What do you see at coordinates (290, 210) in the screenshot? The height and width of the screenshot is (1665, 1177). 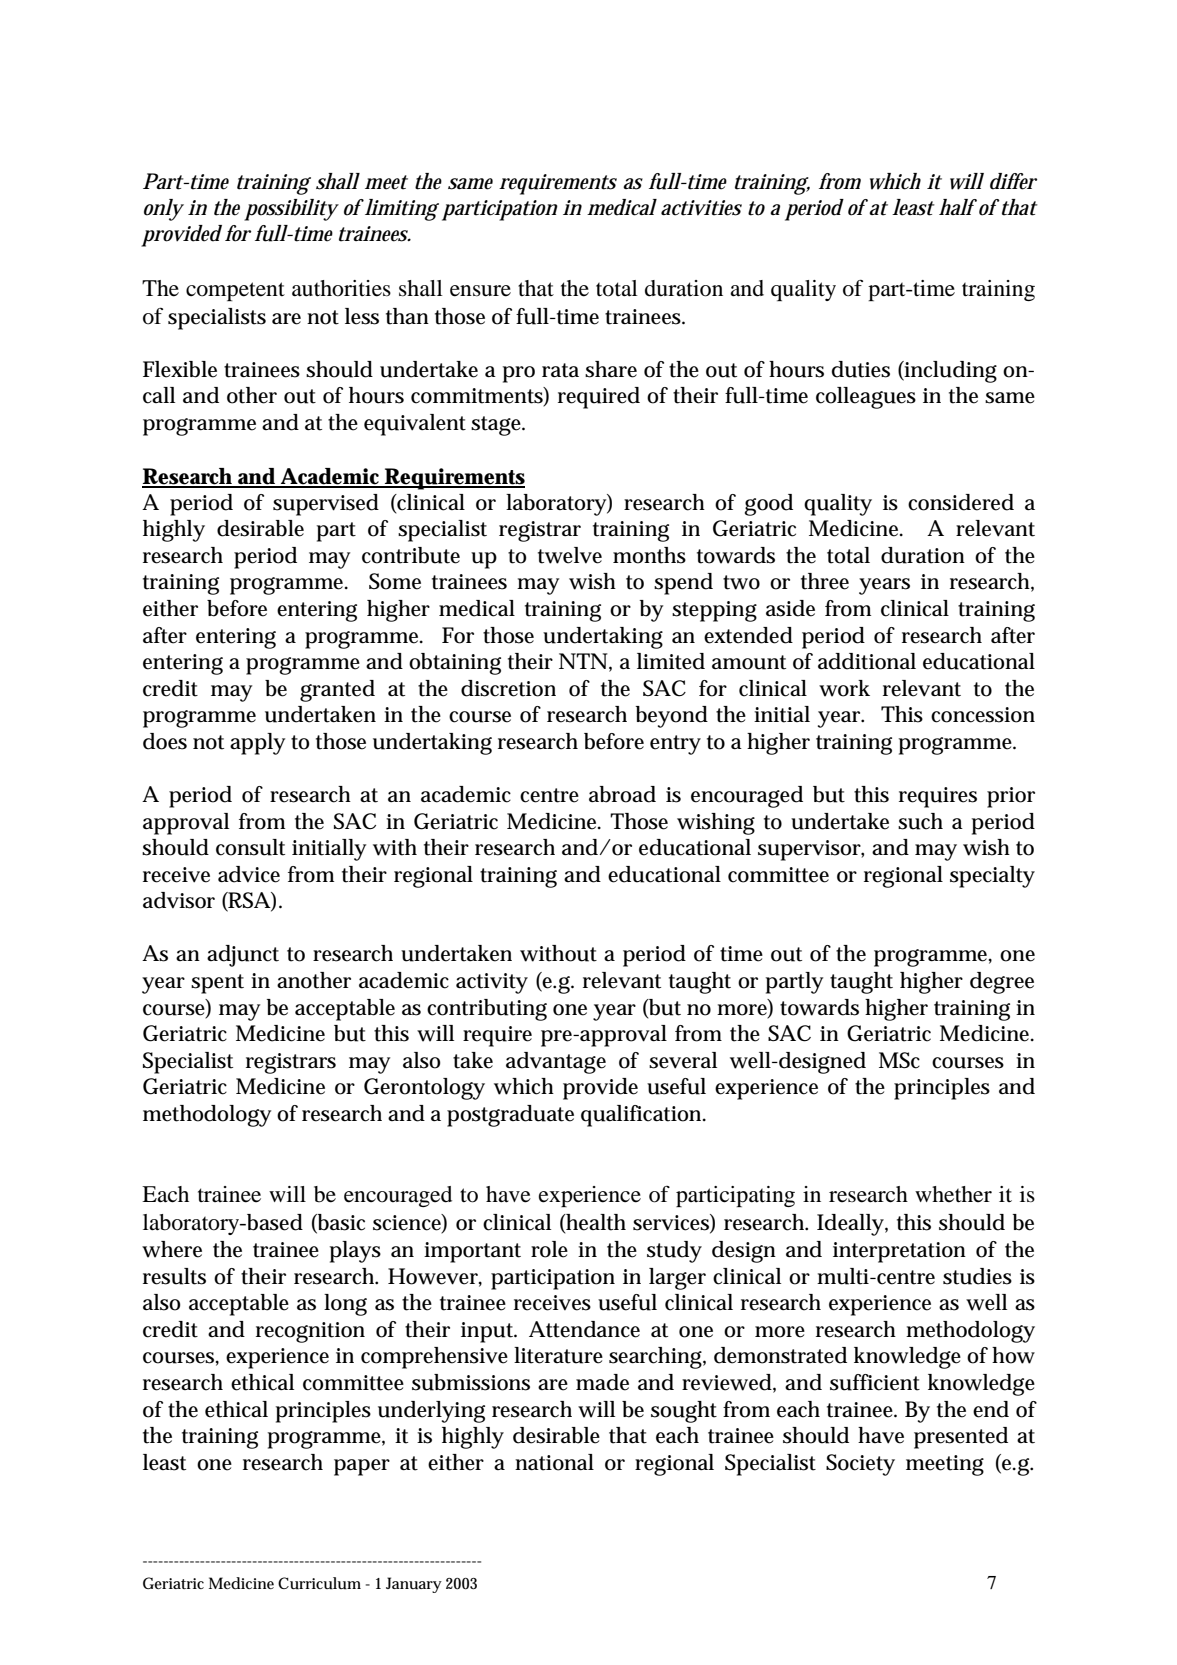 I see `possibility` at bounding box center [290, 210].
